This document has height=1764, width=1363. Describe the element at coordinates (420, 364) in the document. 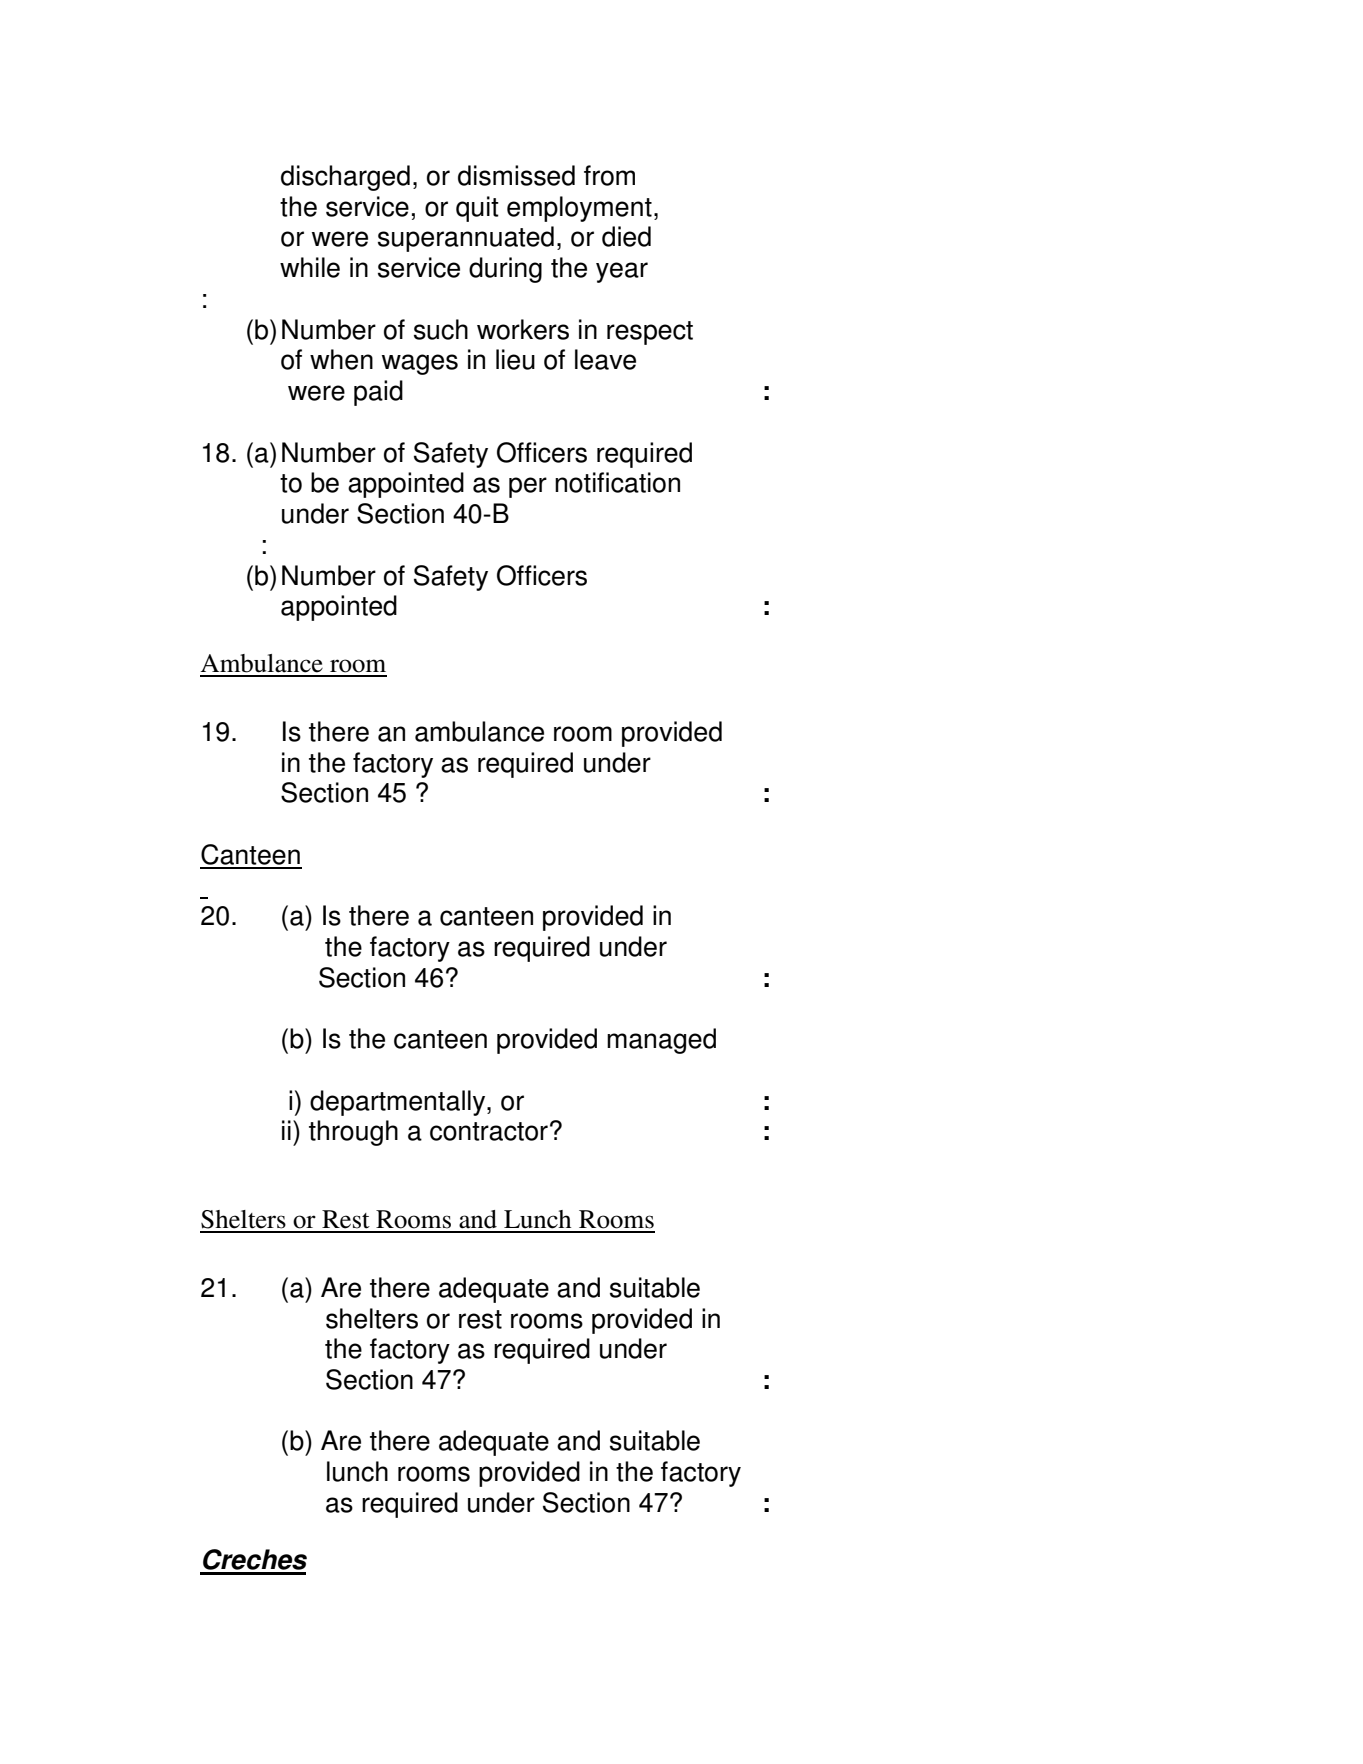

I see `wages` at that location.
